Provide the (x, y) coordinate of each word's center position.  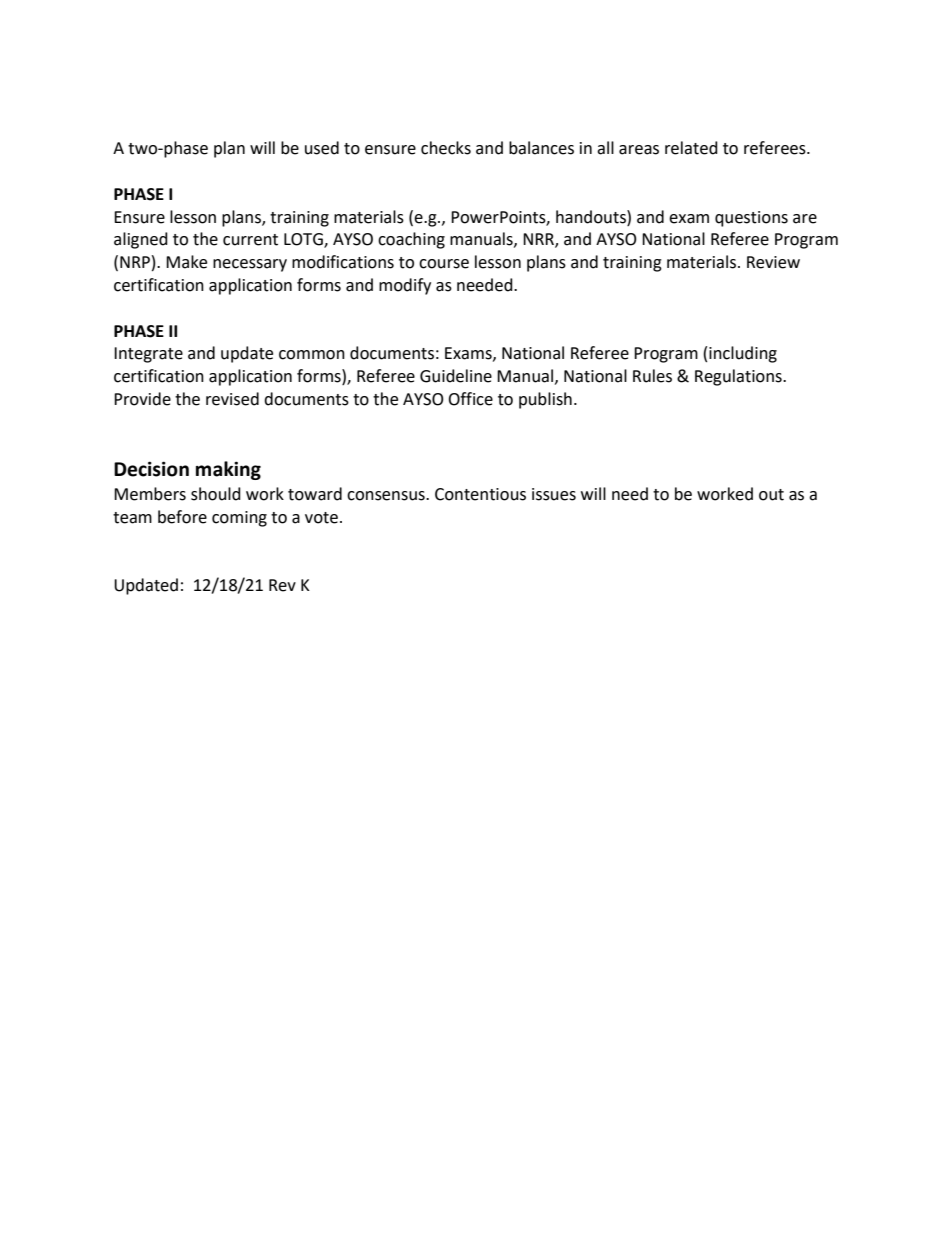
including (743, 354)
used (322, 148)
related (691, 148)
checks (446, 148)
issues (554, 494)
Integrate (148, 355)
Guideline (456, 376)
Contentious (480, 494)
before (182, 517)
